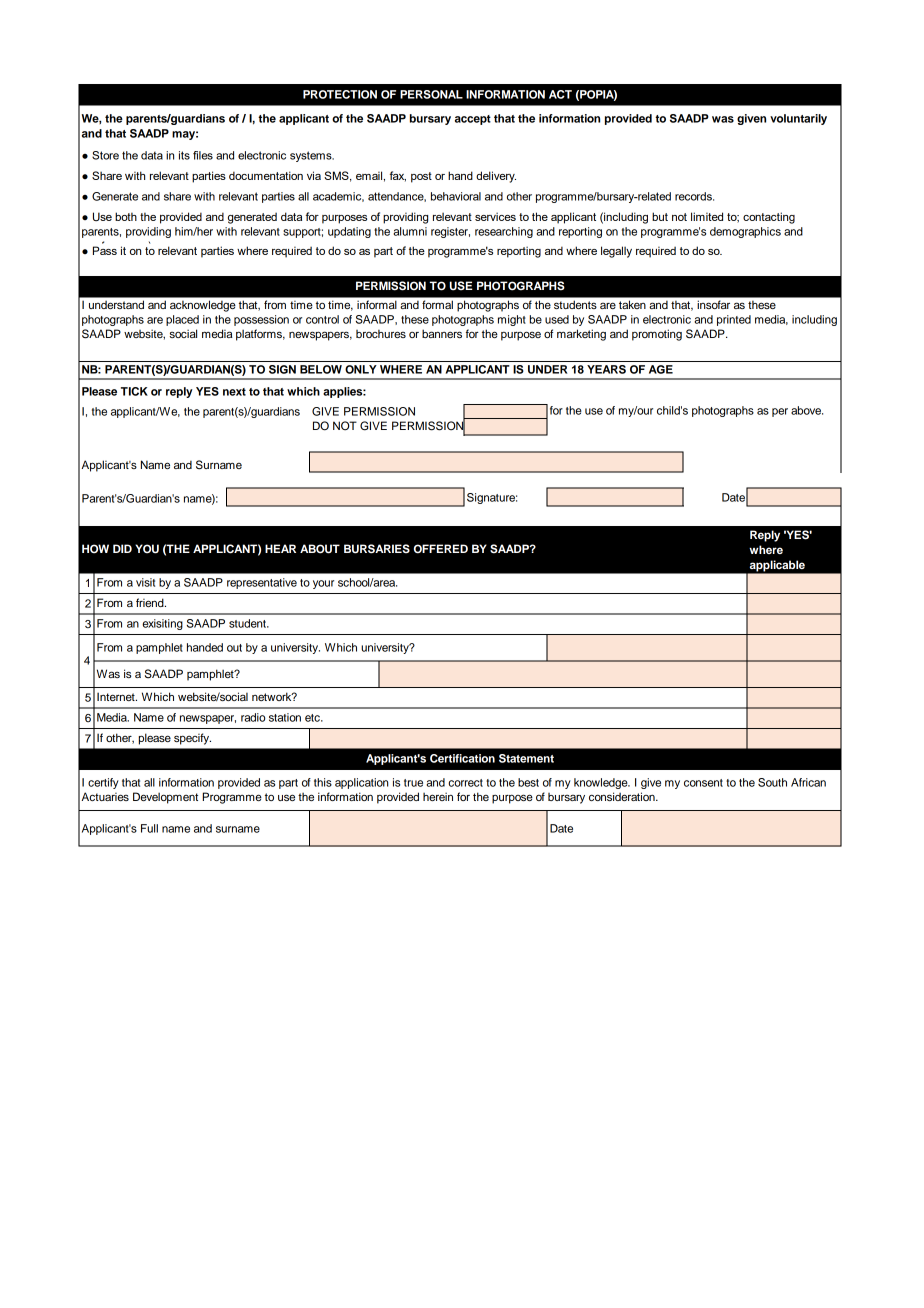 The height and width of the screenshot is (1308, 924). Describe the element at coordinates (798, 119) in the screenshot. I see `voluntarily` at that location.
